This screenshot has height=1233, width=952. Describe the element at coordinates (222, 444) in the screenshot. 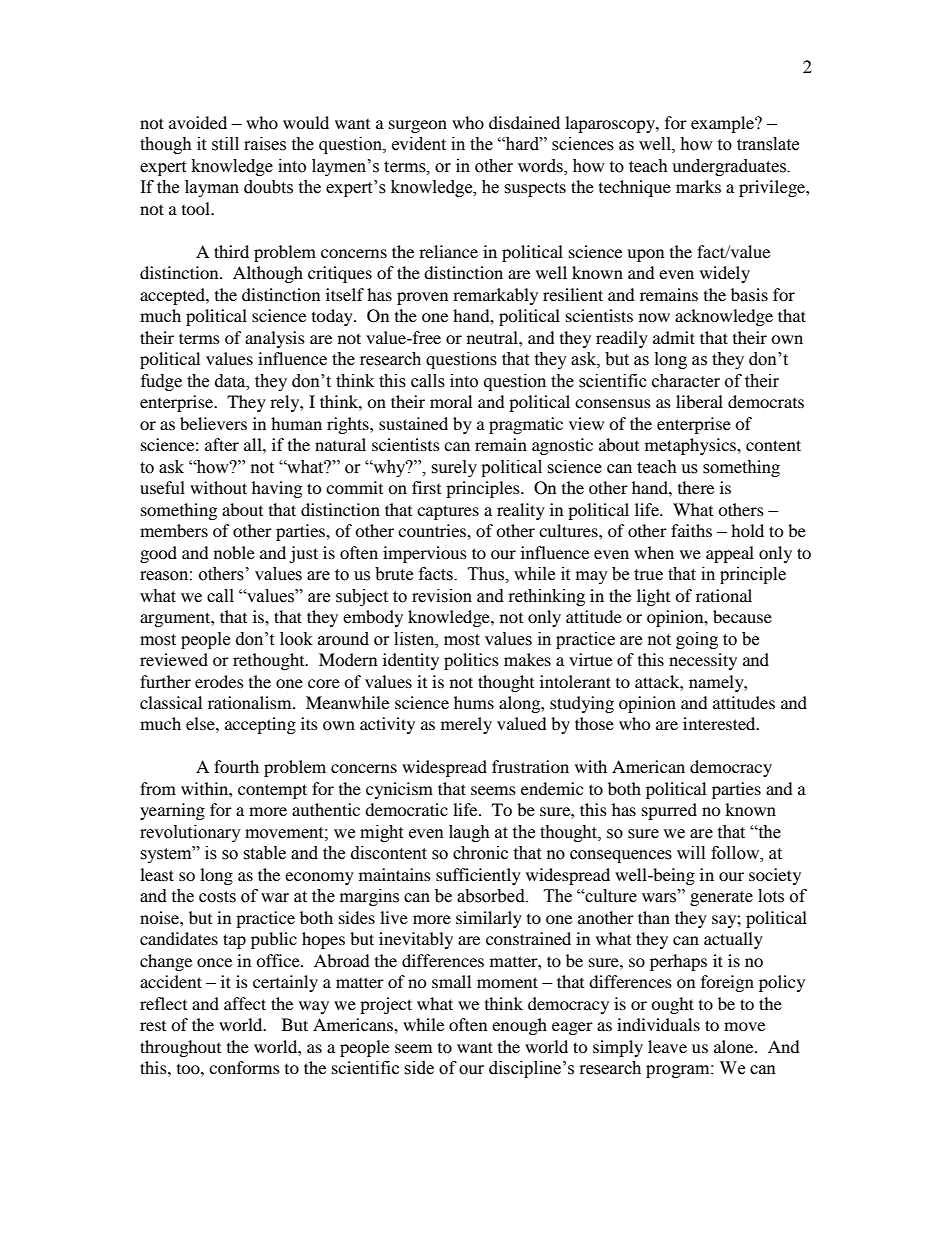

I see `after` at that location.
